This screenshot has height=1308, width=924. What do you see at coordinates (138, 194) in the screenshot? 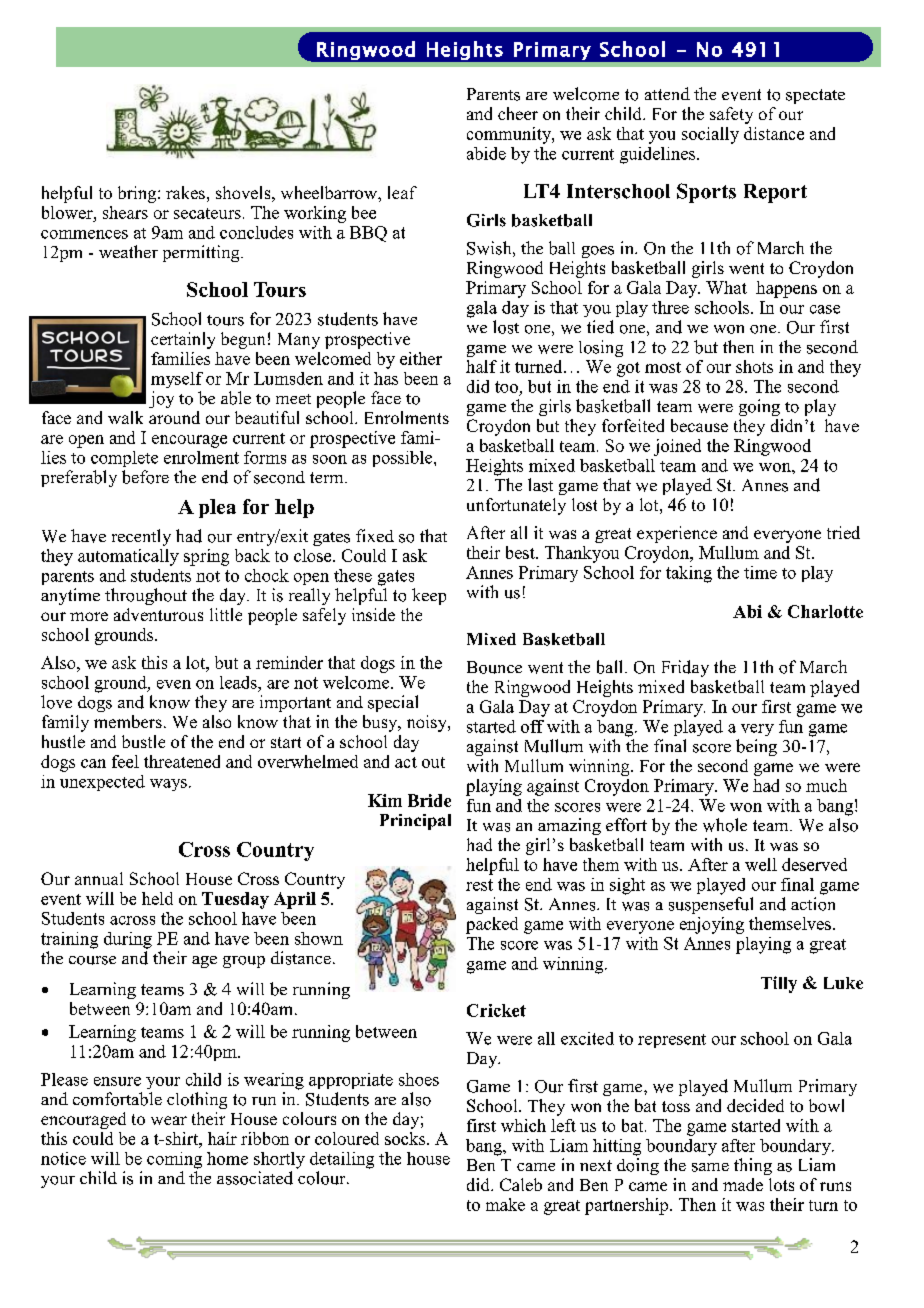
I see `bring` at bounding box center [138, 194].
